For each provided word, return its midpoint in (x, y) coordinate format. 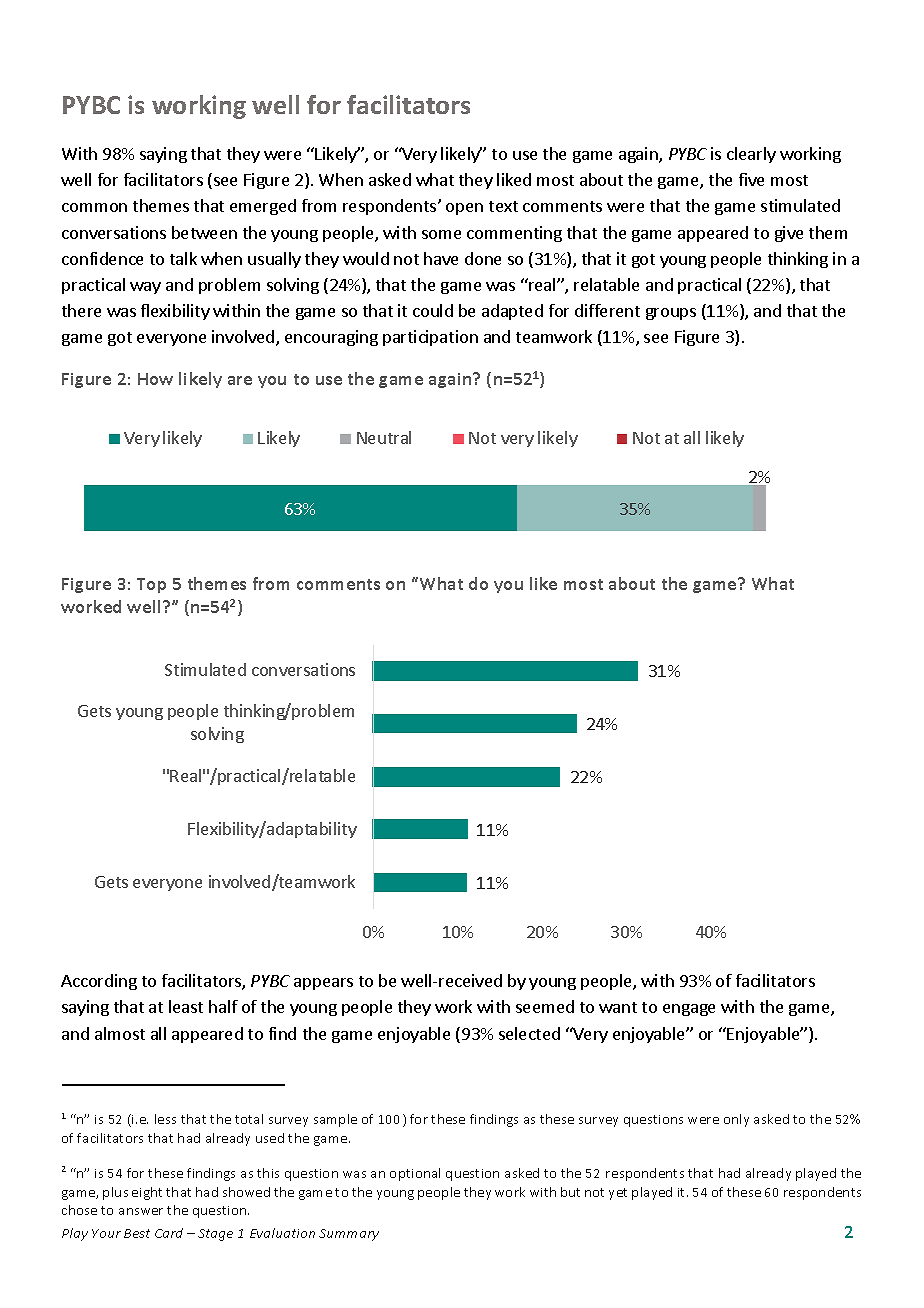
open (464, 209)
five (751, 179)
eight (147, 1193)
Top (151, 585)
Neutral (384, 437)
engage (689, 1010)
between (204, 232)
